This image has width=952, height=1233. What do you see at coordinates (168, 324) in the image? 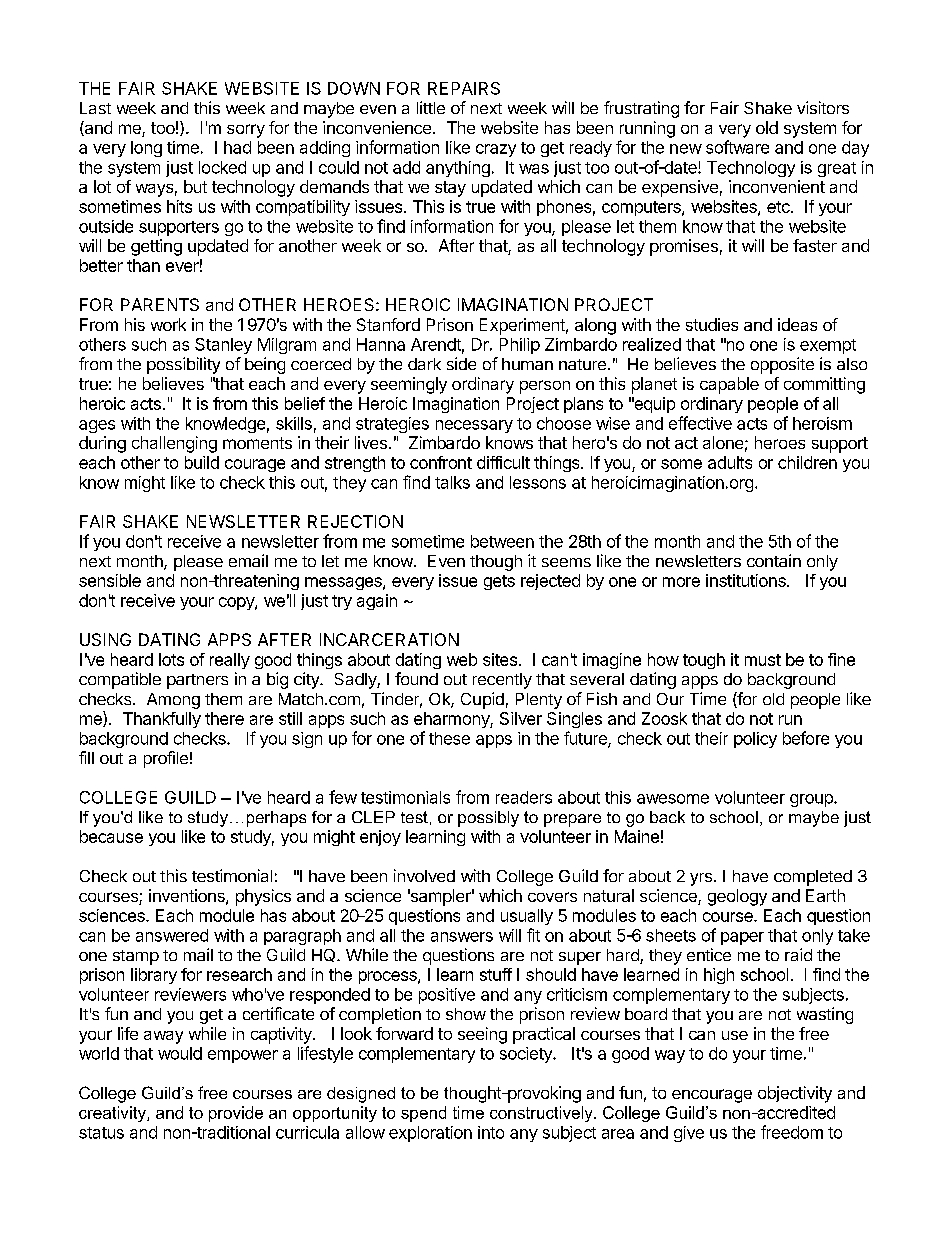
I see `work` at bounding box center [168, 324].
